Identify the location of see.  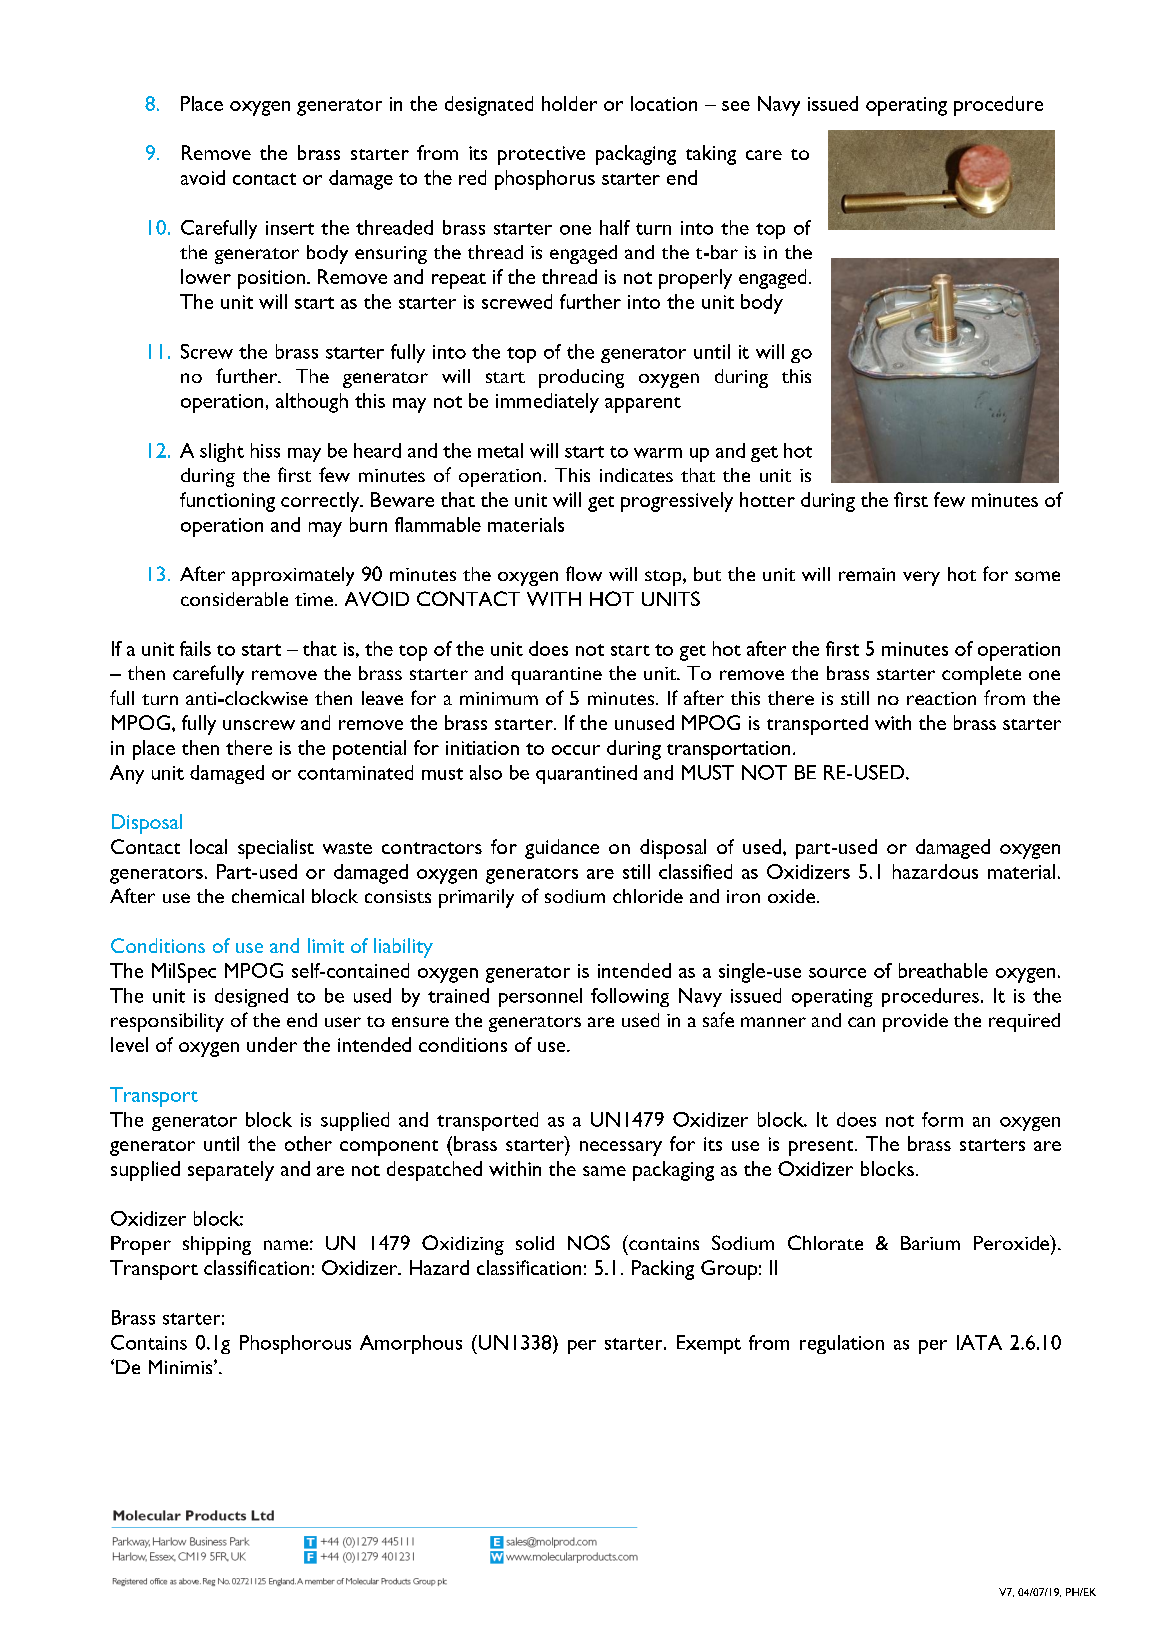
(736, 106).
